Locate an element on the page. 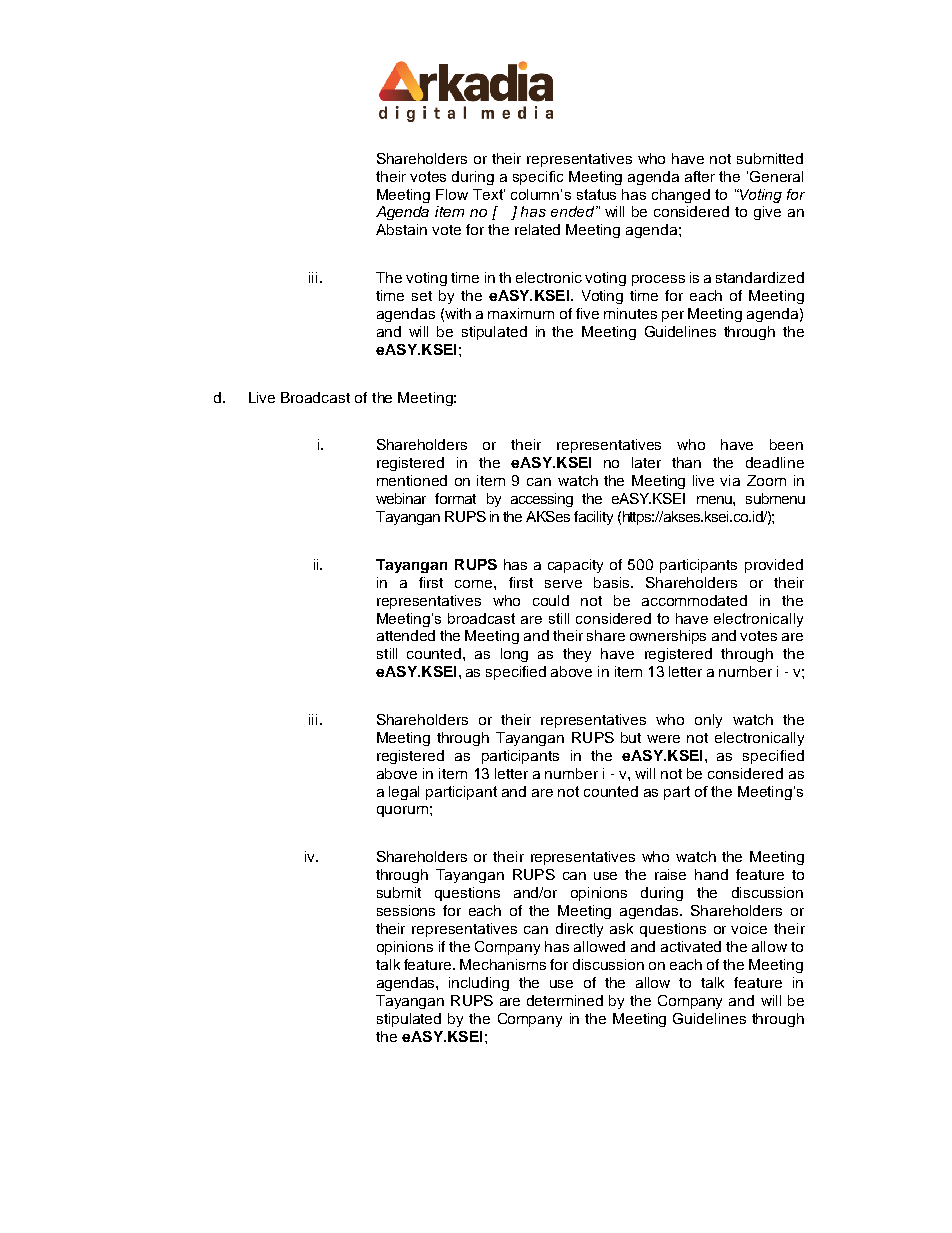 The width and height of the document is (952, 1233). Flow is located at coordinates (452, 194).
